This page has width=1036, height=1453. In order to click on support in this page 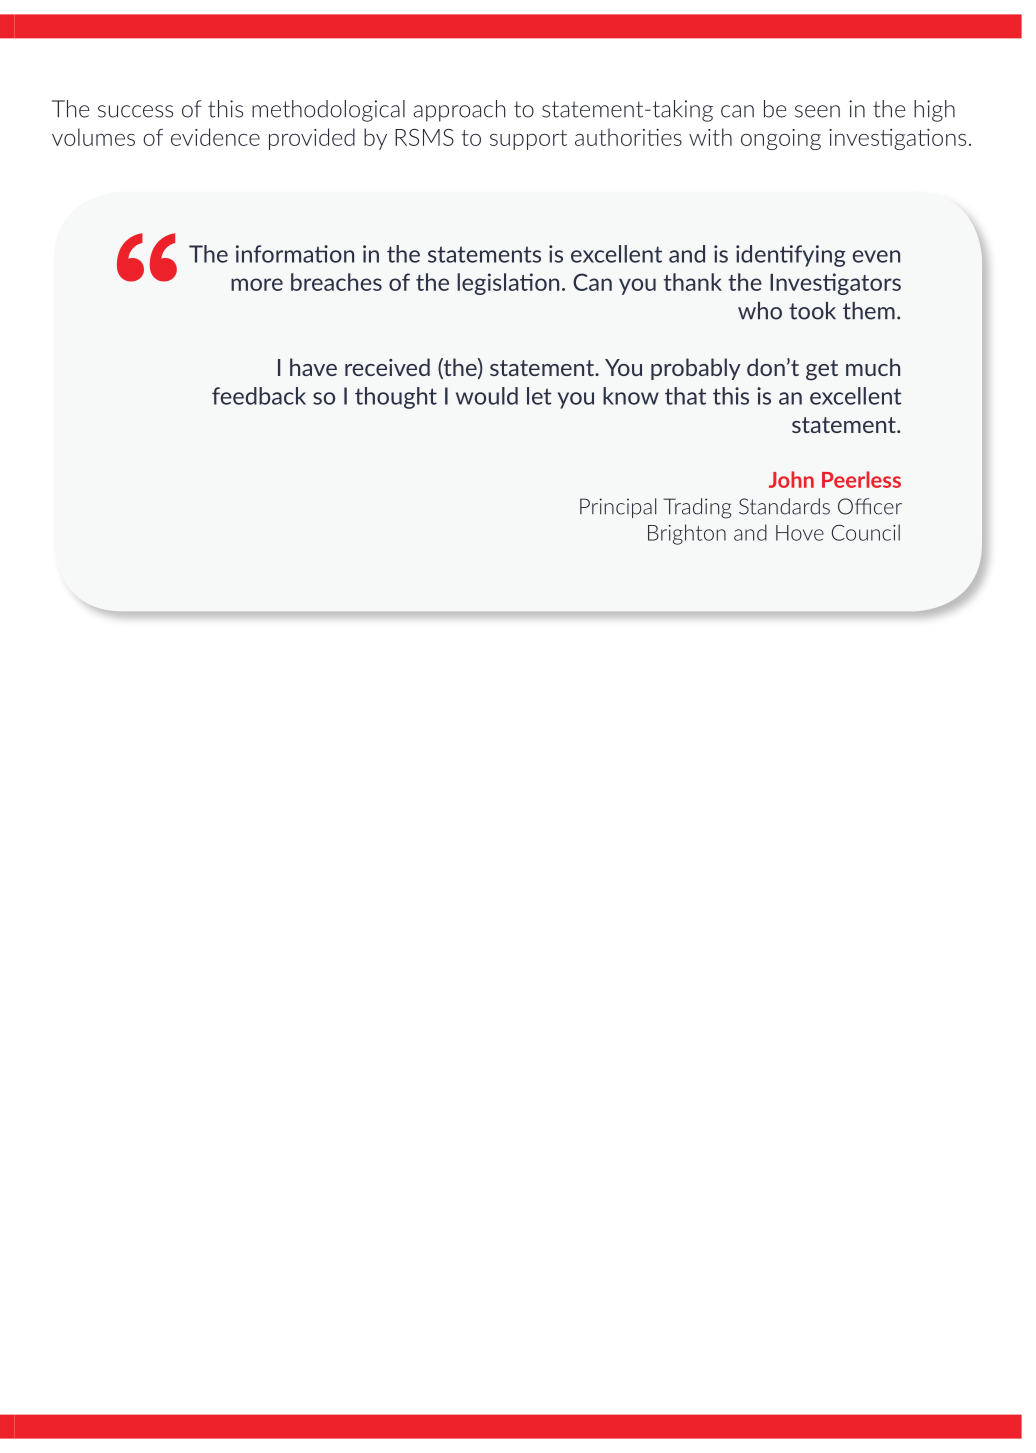, I will do `click(528, 140)`.
